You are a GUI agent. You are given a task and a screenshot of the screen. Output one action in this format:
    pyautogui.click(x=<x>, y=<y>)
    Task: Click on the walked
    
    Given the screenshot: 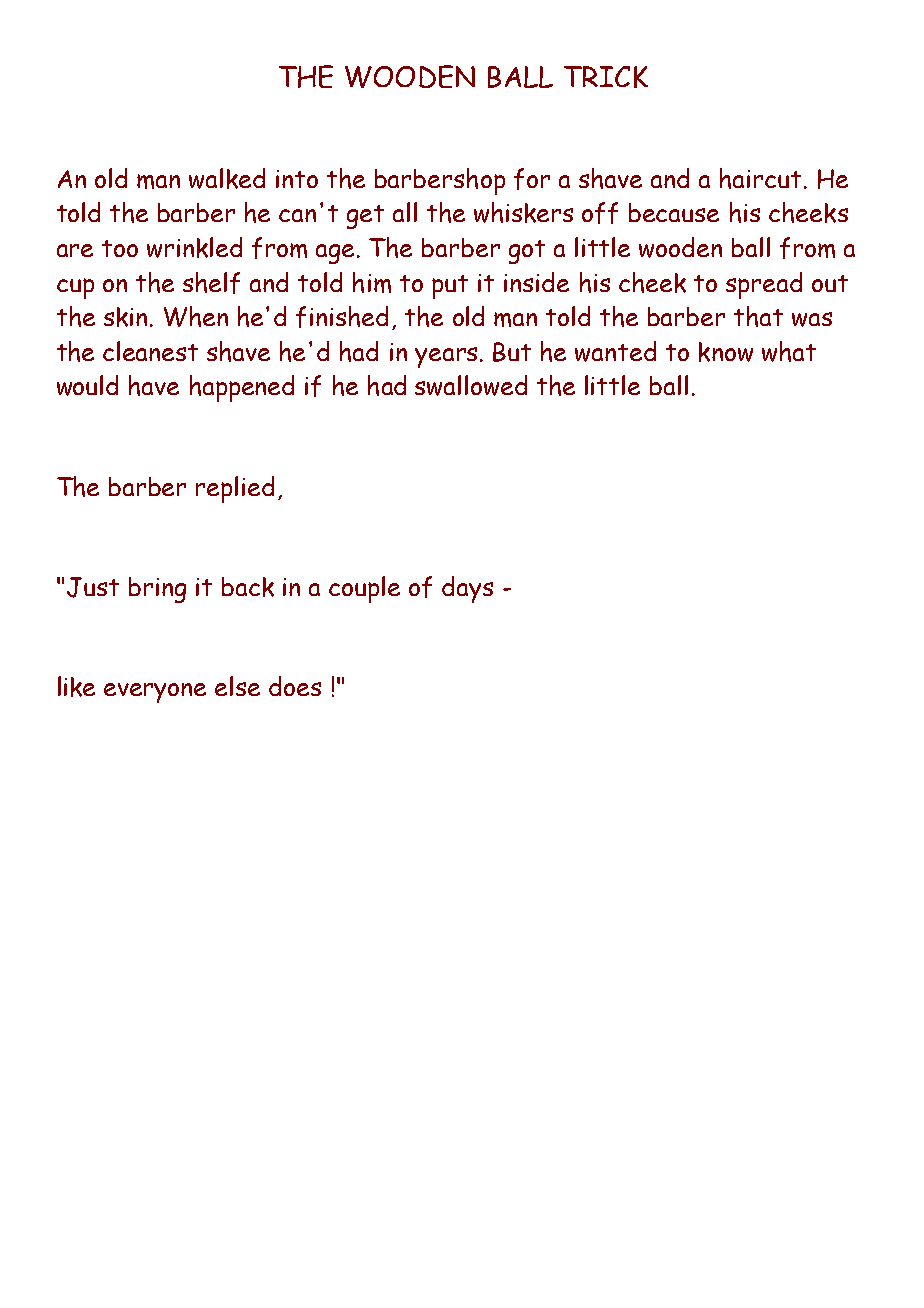 What is the action you would take?
    pyautogui.click(x=227, y=178)
